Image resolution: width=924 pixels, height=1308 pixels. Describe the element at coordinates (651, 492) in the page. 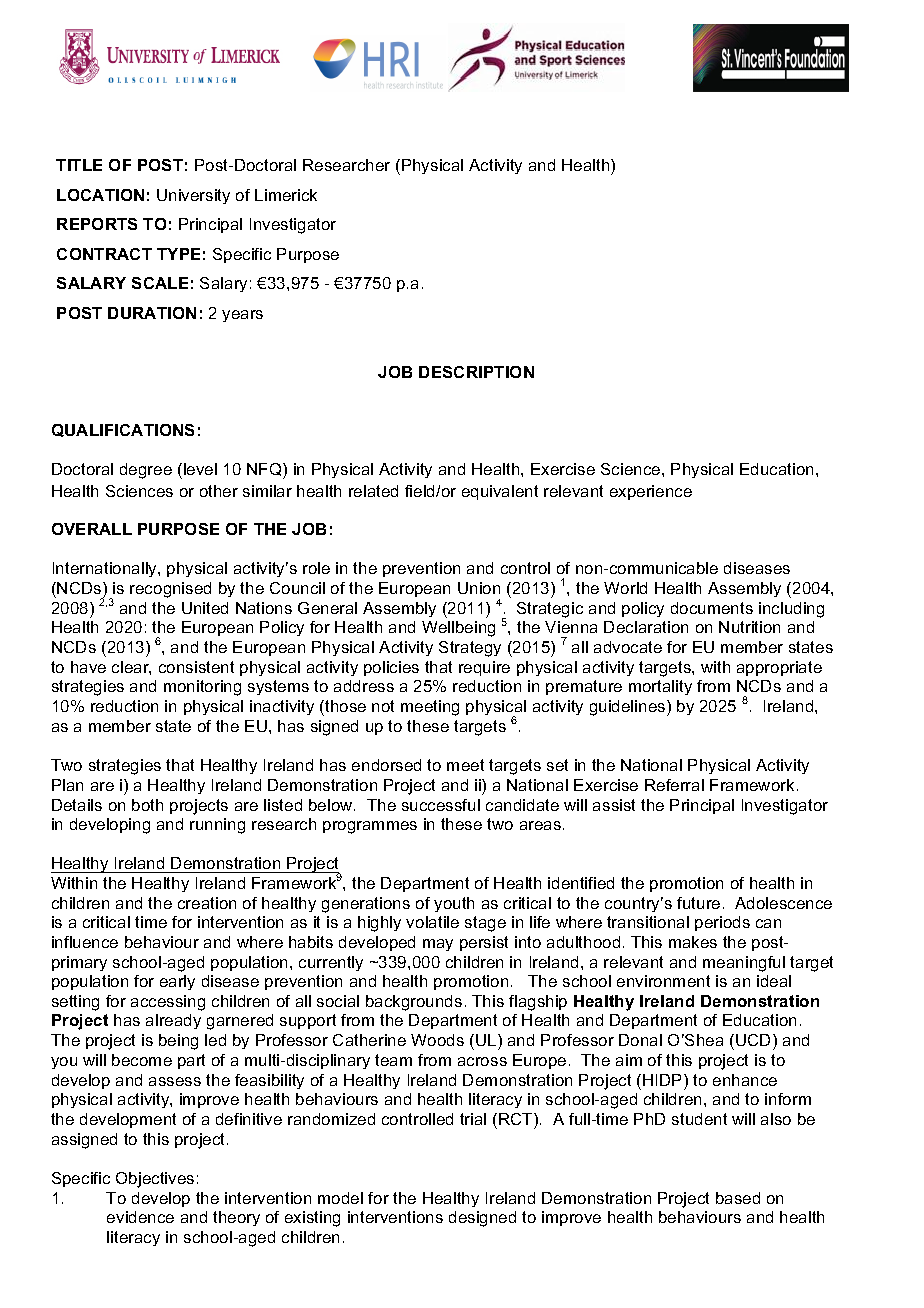

I see `experience` at that location.
